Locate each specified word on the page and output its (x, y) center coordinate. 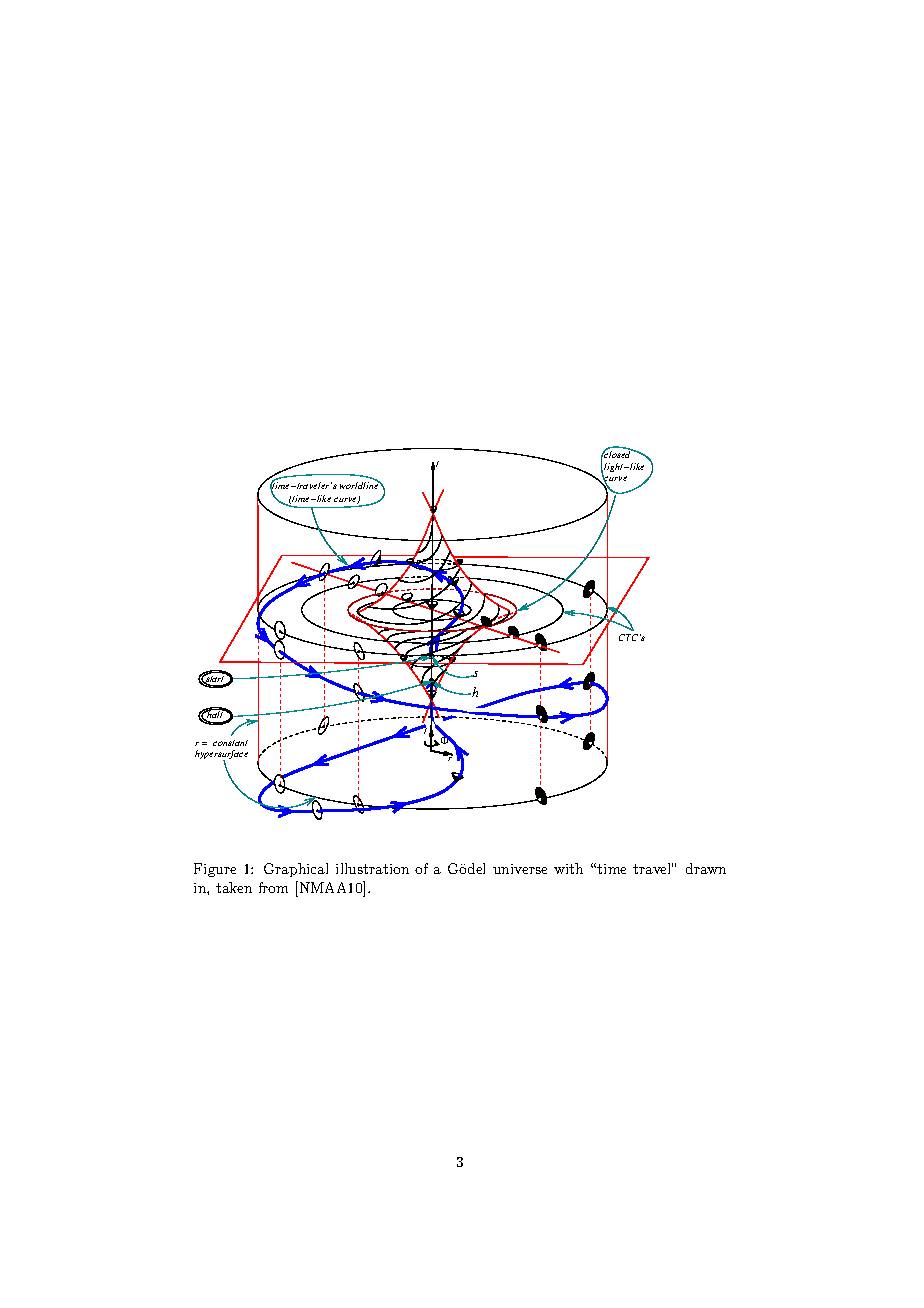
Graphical (296, 870)
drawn (706, 868)
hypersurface (221, 756)
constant (230, 743)
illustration (372, 868)
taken (234, 887)
